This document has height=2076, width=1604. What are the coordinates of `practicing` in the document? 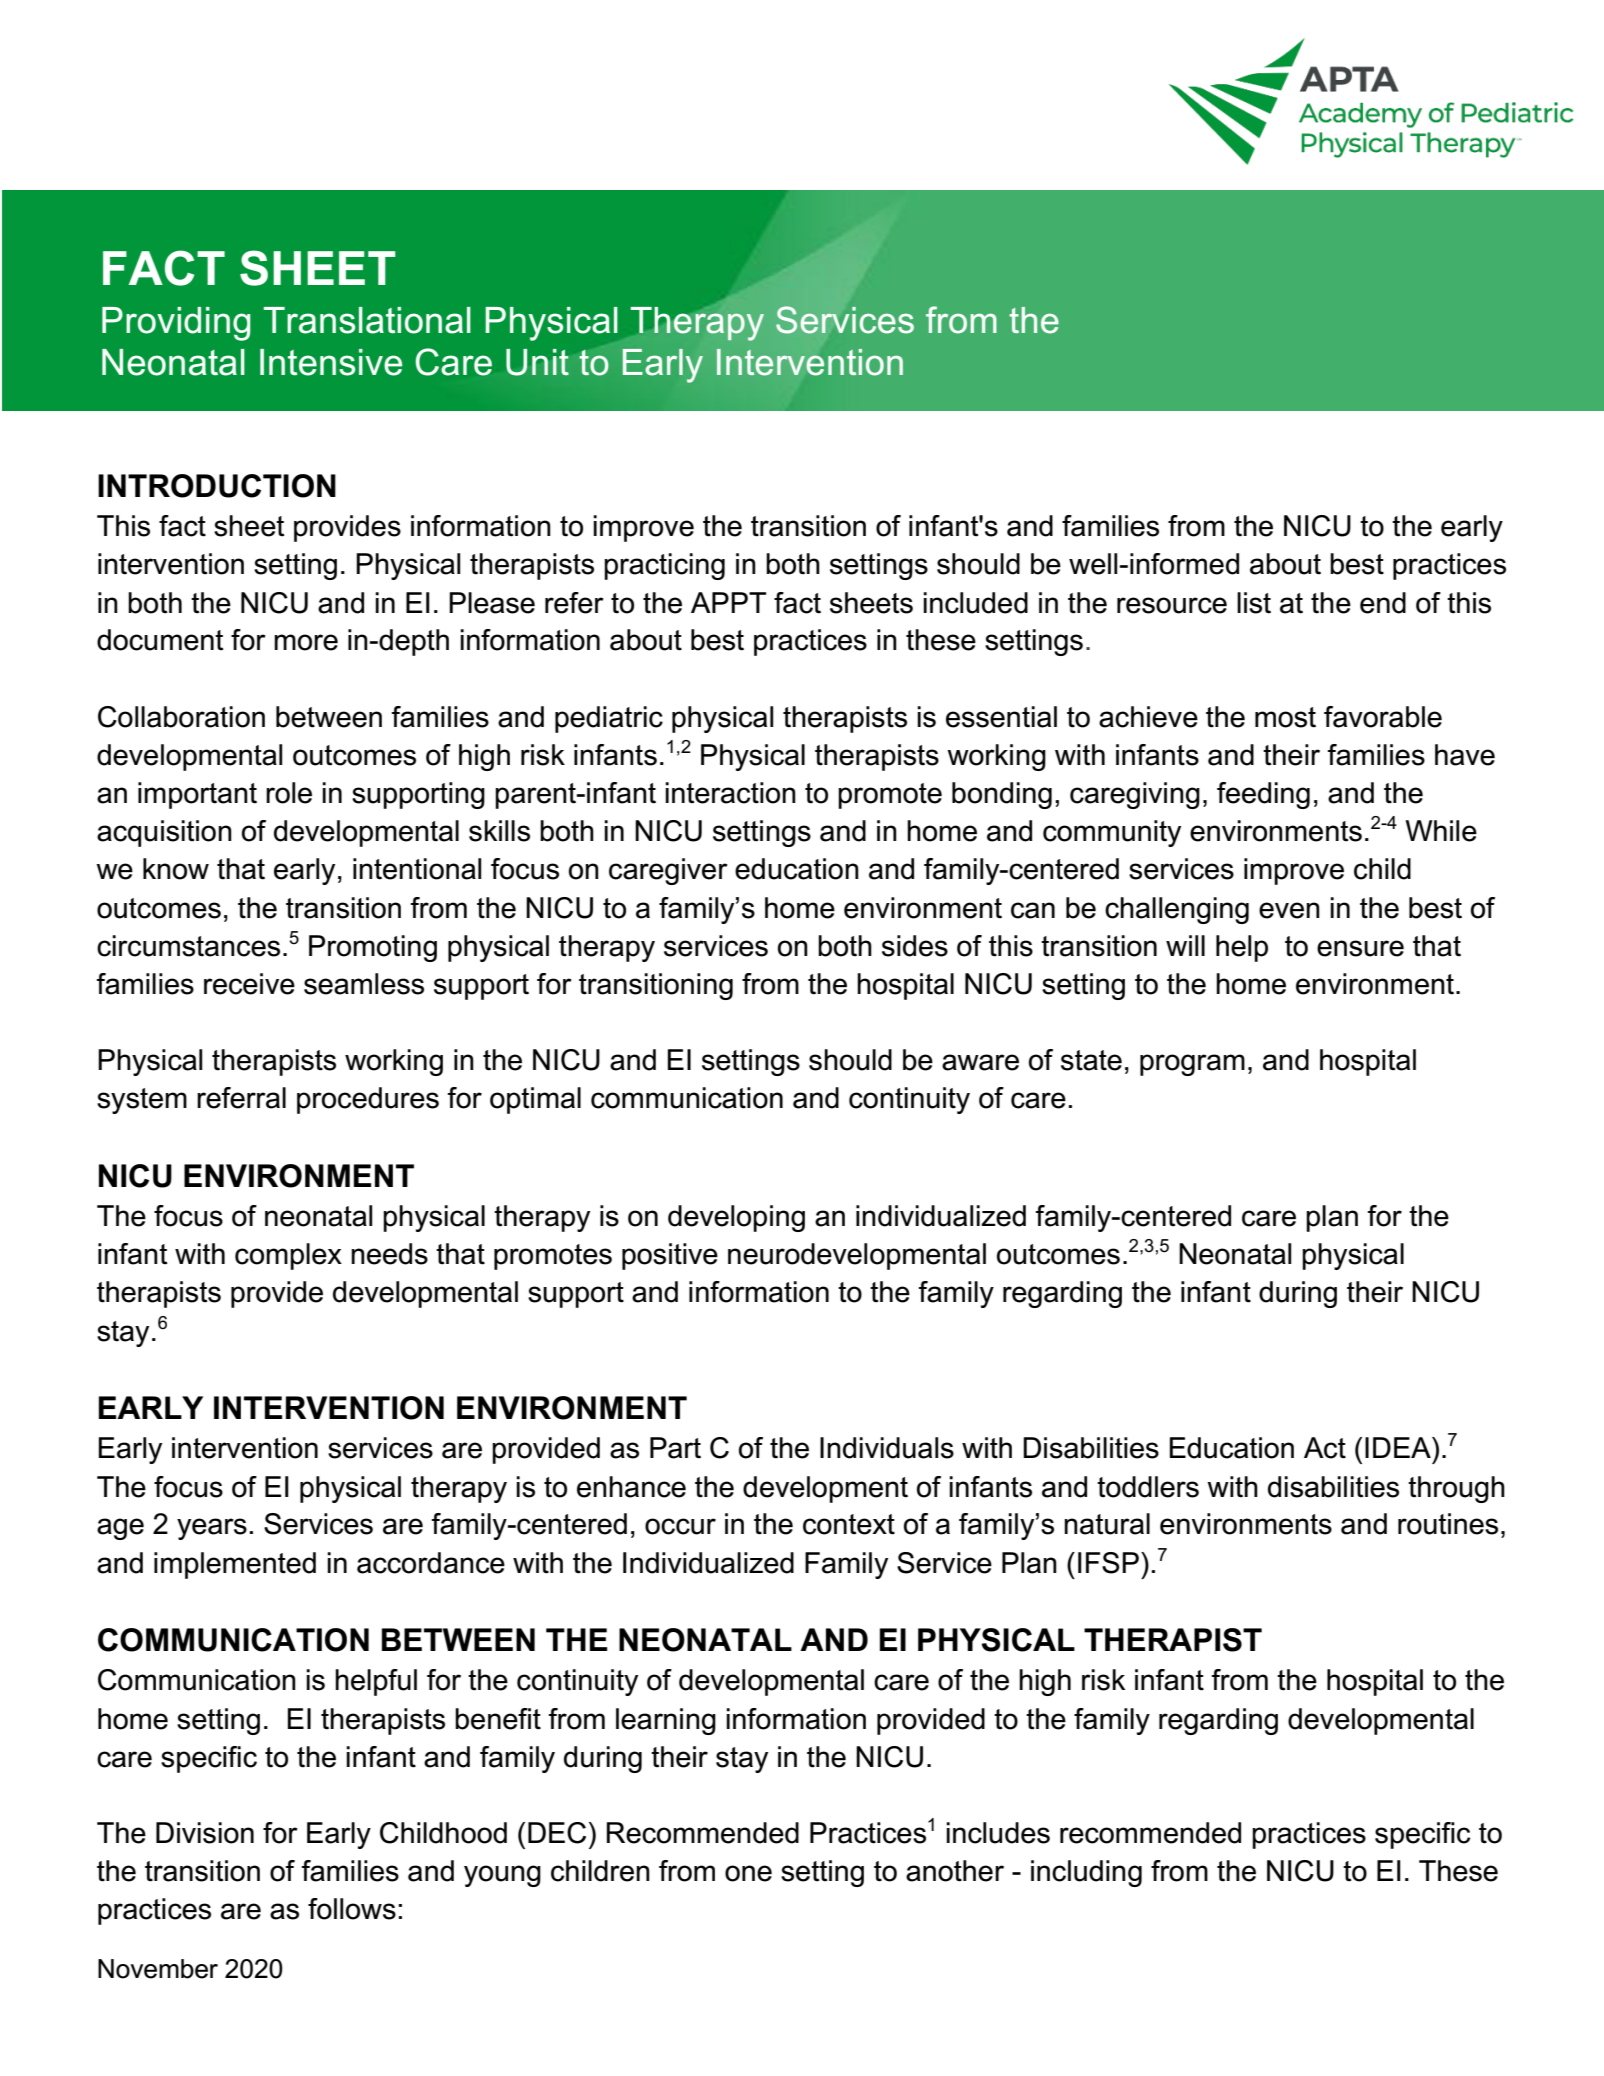 It's located at (664, 566).
